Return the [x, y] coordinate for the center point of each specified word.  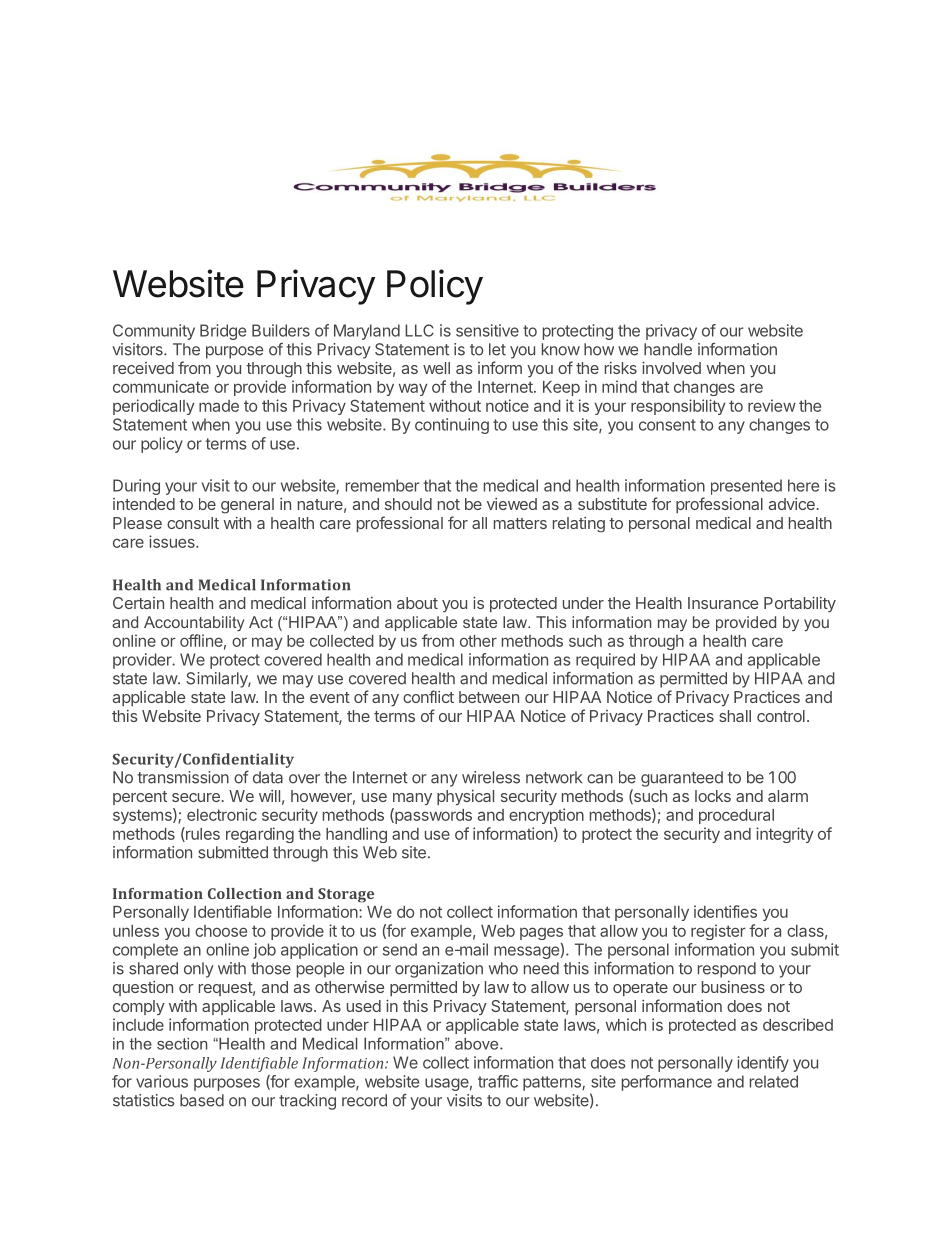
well [436, 368]
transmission [183, 777]
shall [735, 716]
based [202, 1100]
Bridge [223, 332]
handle [668, 349]
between [489, 697]
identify [763, 1064]
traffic [498, 1081]
